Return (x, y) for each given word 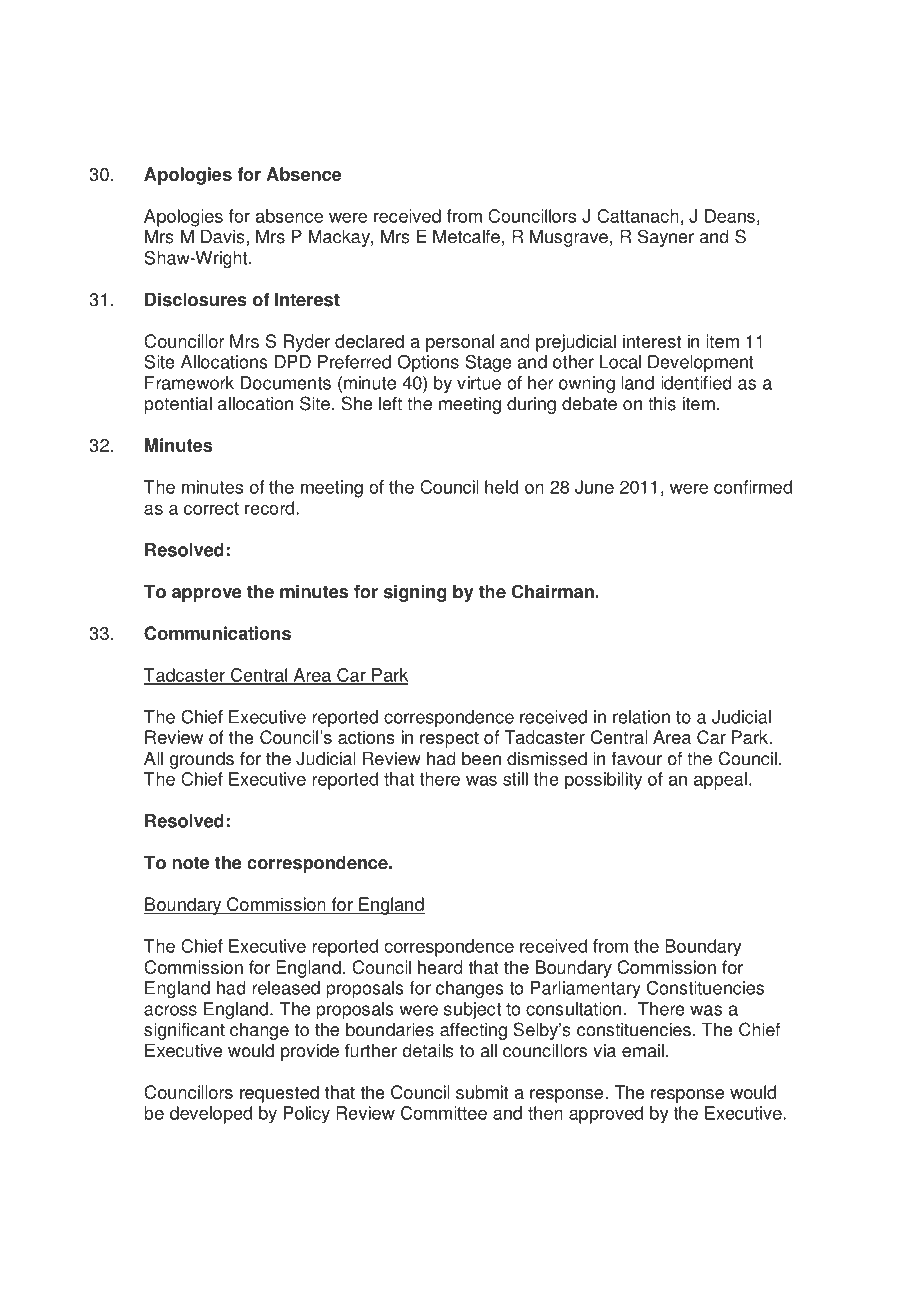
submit (482, 1092)
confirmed (753, 487)
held (501, 487)
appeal (720, 781)
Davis (223, 236)
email (643, 1050)
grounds (202, 760)
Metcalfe (466, 236)
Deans (730, 216)
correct (211, 508)
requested (279, 1094)
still (515, 779)
